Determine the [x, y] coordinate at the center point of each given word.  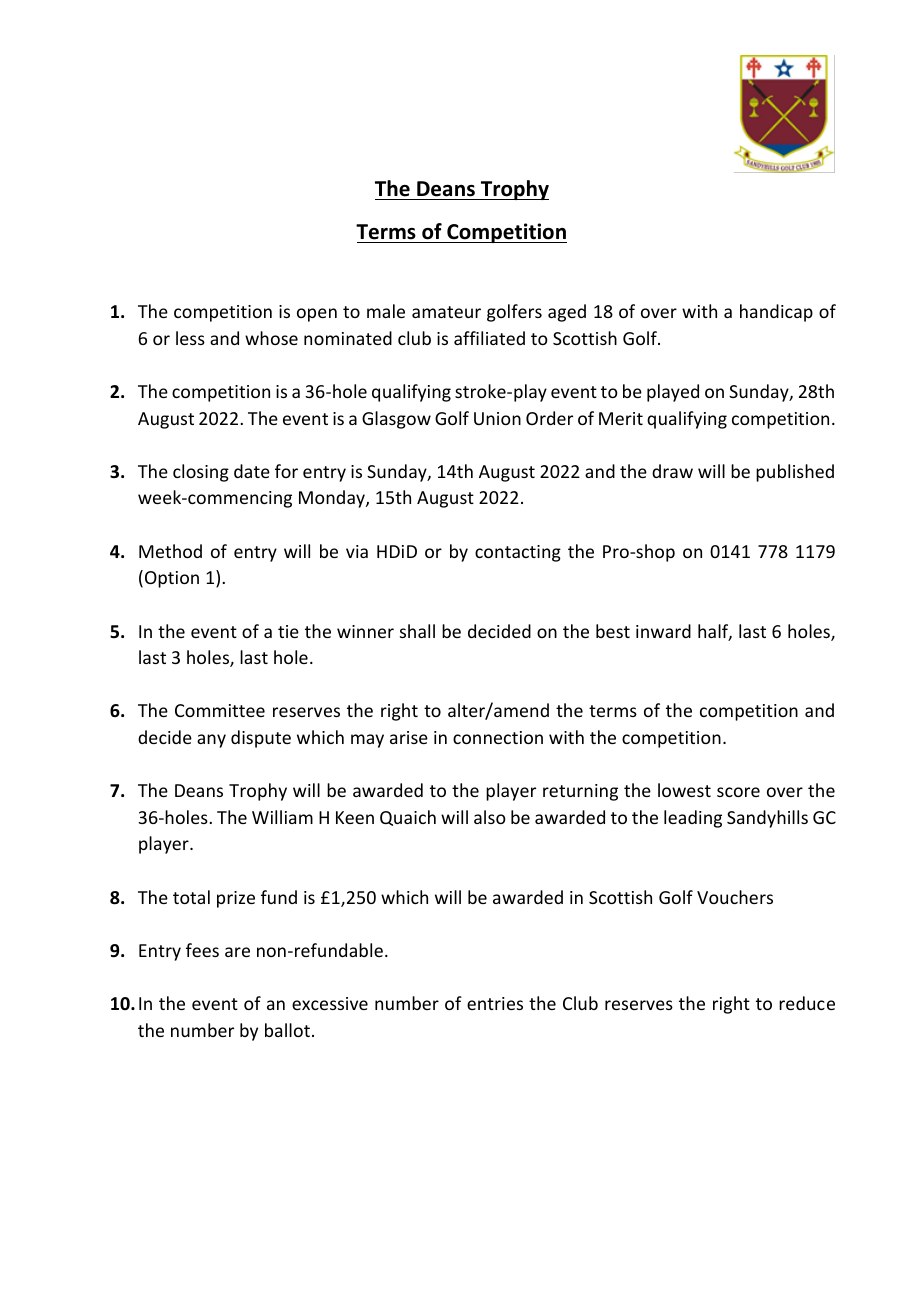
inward [663, 631]
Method [170, 551]
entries [495, 1003]
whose [271, 338]
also [490, 817]
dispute [261, 739]
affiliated [489, 338]
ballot [287, 1030]
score [738, 792]
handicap [776, 313]
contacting [518, 553]
